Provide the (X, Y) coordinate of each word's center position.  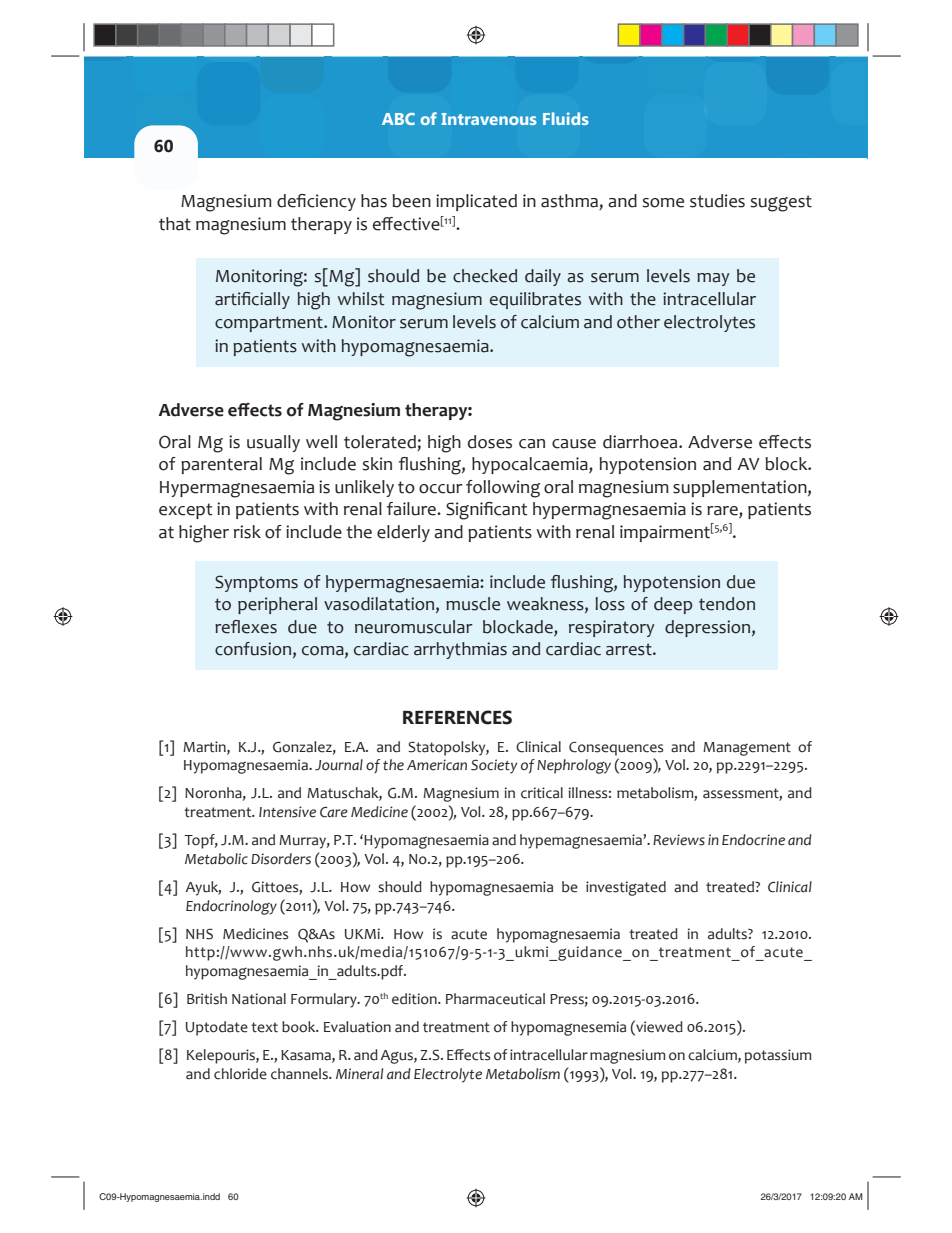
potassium (778, 1056)
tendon (727, 604)
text (264, 1027)
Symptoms (256, 583)
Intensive (287, 812)
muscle (473, 604)
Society (494, 766)
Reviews (679, 840)
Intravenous (489, 119)
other (638, 322)
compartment (270, 324)
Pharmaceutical (495, 999)
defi (291, 201)
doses (490, 442)
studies (717, 201)
